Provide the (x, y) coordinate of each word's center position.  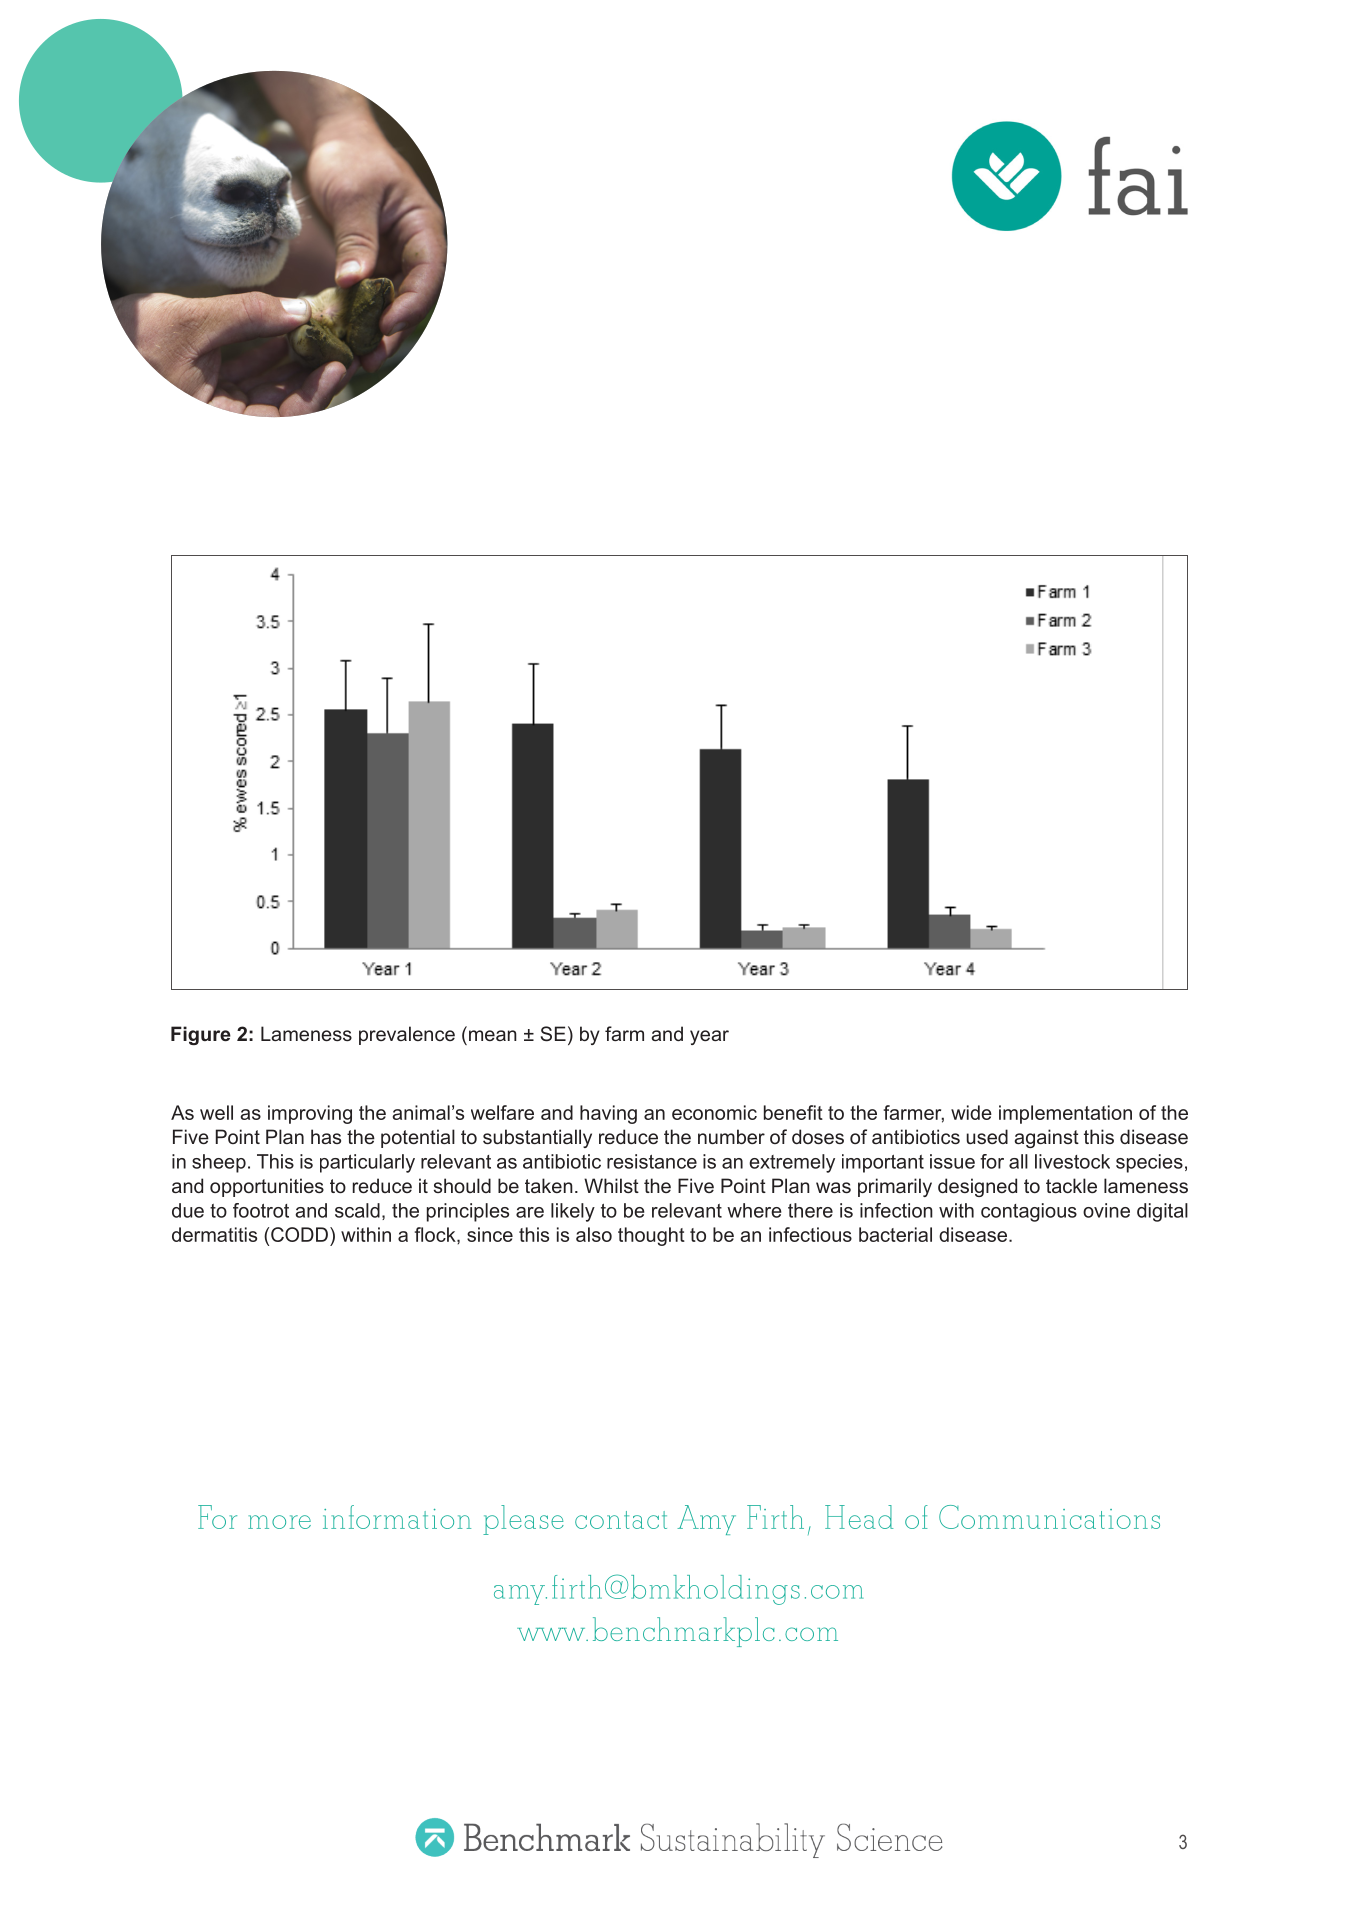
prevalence (407, 1035)
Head (859, 1517)
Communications (1049, 1517)
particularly (367, 1163)
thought (651, 1236)
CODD (299, 1234)
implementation (1065, 1114)
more (279, 1522)
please (523, 1520)
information (397, 1517)
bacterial (895, 1234)
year (709, 1037)
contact (621, 1520)
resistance (652, 1161)
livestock (1072, 1161)
